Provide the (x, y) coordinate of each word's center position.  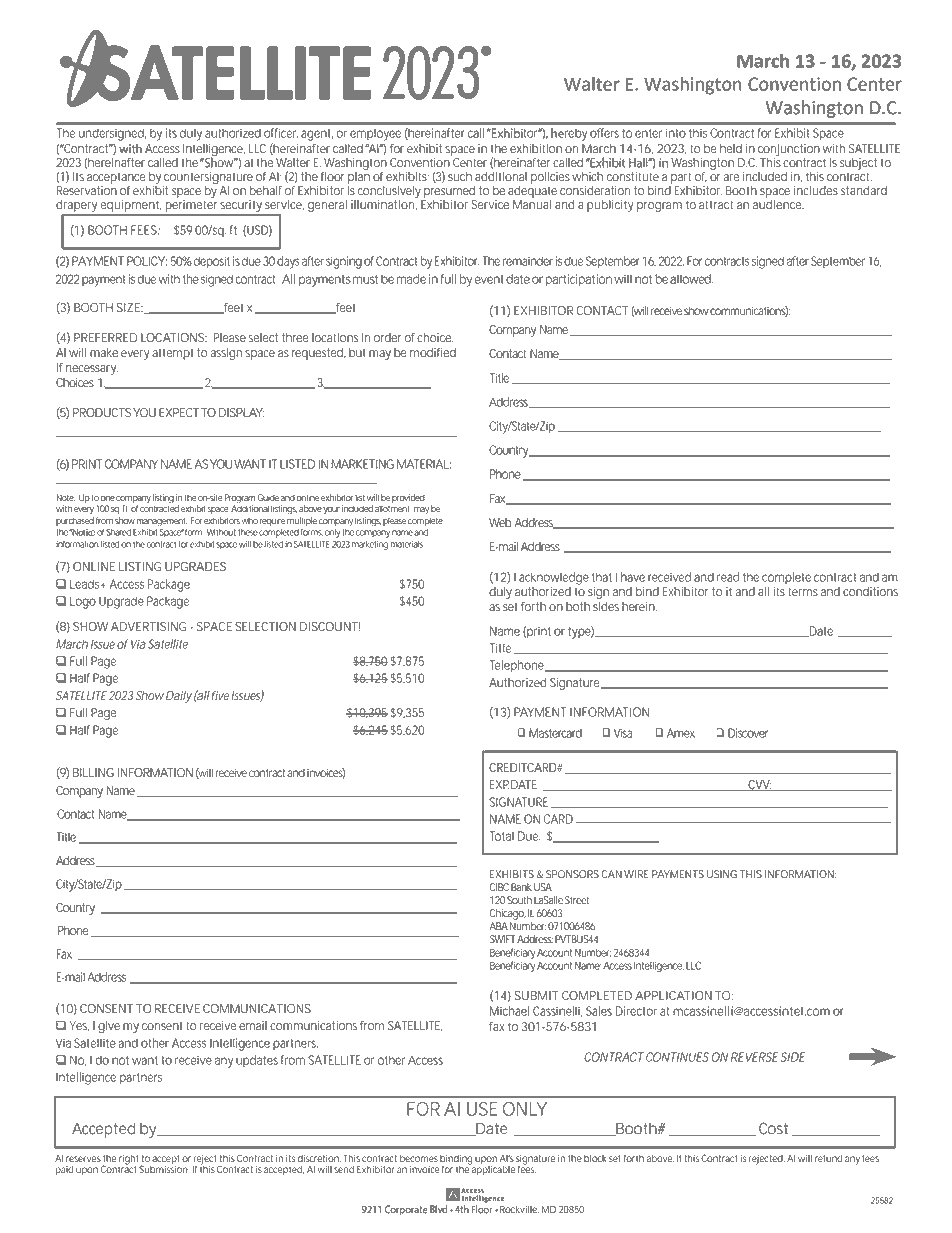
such (460, 177)
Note (65, 497)
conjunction (789, 150)
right (129, 1161)
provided (408, 498)
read (728, 577)
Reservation (87, 189)
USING (722, 874)
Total (501, 836)
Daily (179, 697)
